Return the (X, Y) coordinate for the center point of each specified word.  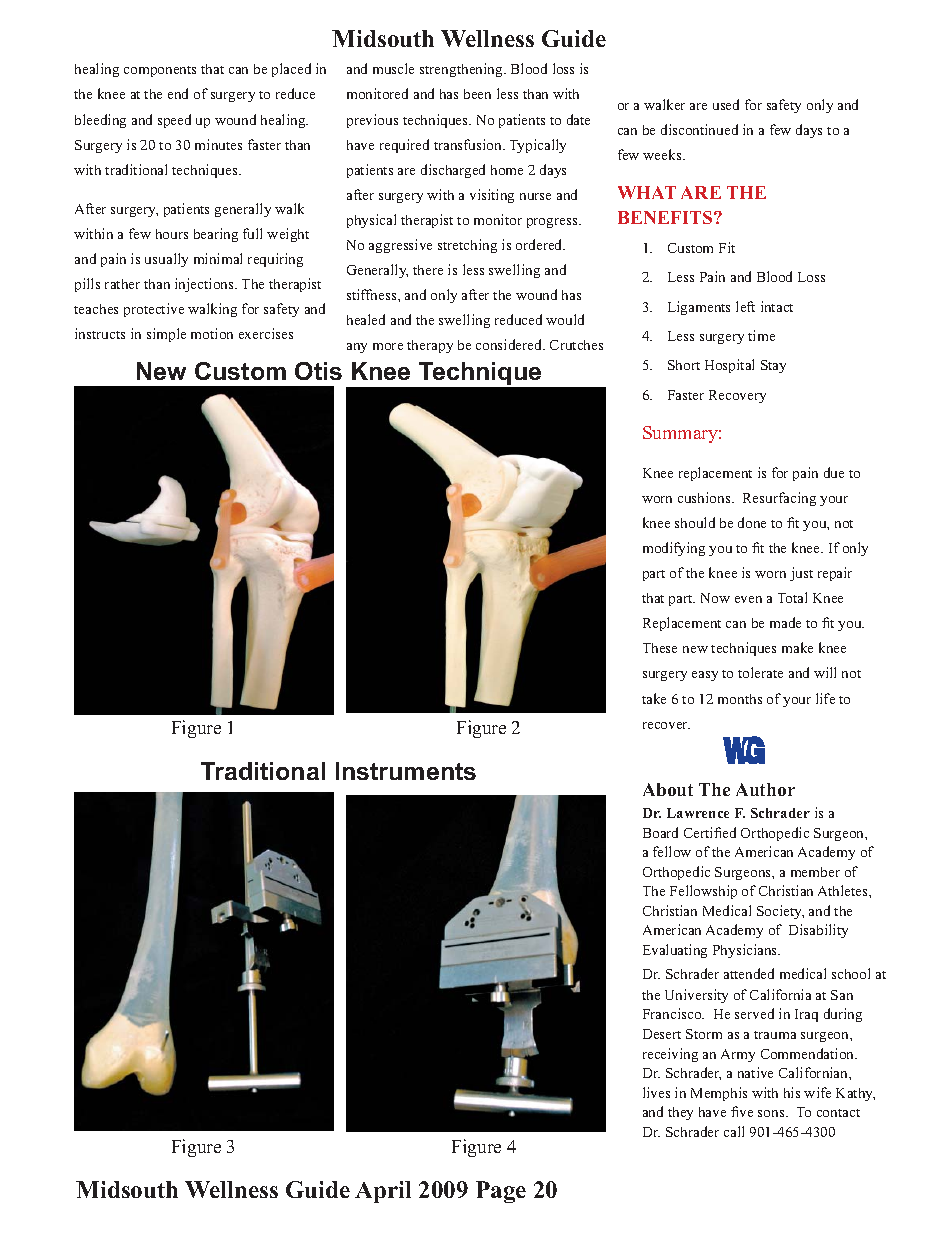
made (785, 622)
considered (510, 344)
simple (166, 335)
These (660, 648)
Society (780, 912)
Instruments (406, 771)
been (477, 94)
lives (656, 1092)
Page (501, 1192)
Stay (773, 366)
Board (660, 832)
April (383, 1192)
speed (174, 121)
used (726, 104)
